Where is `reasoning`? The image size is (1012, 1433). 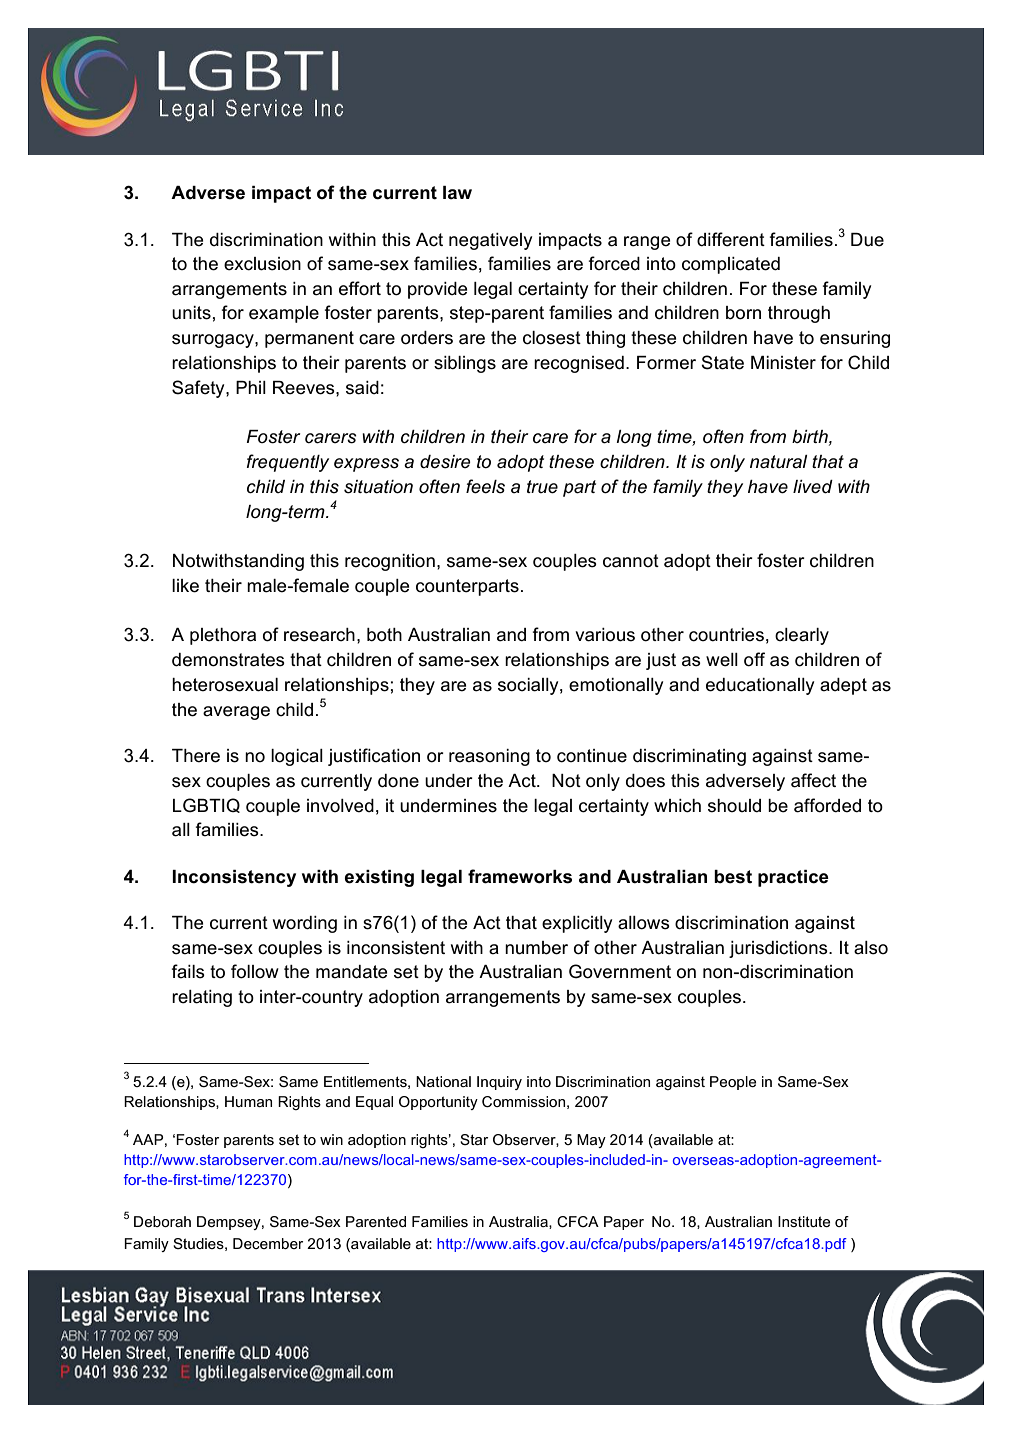
reasoning is located at coordinates (489, 757).
